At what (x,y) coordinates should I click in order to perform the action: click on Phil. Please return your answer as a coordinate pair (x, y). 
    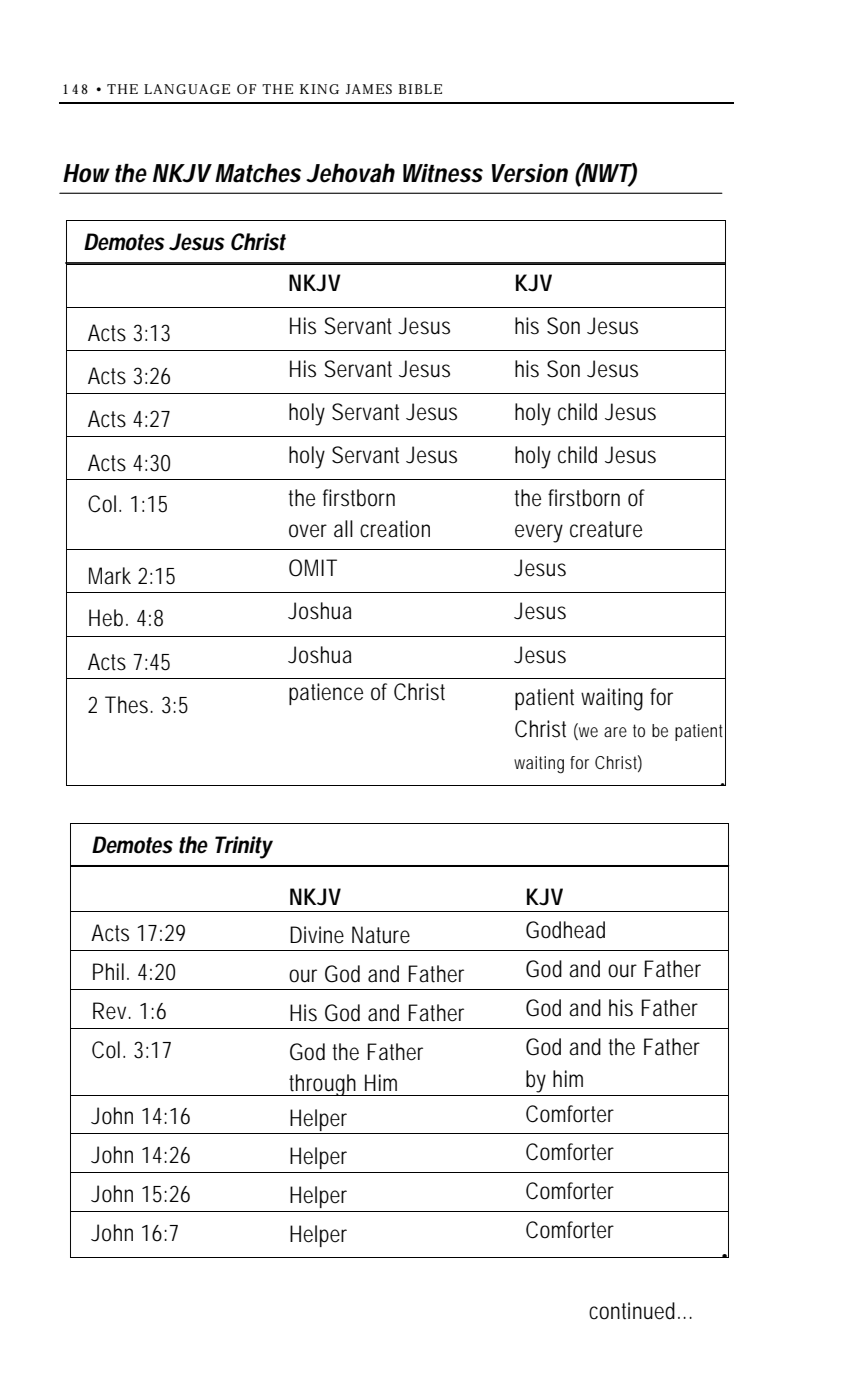
    Looking at the image, I should click on (108, 971).
